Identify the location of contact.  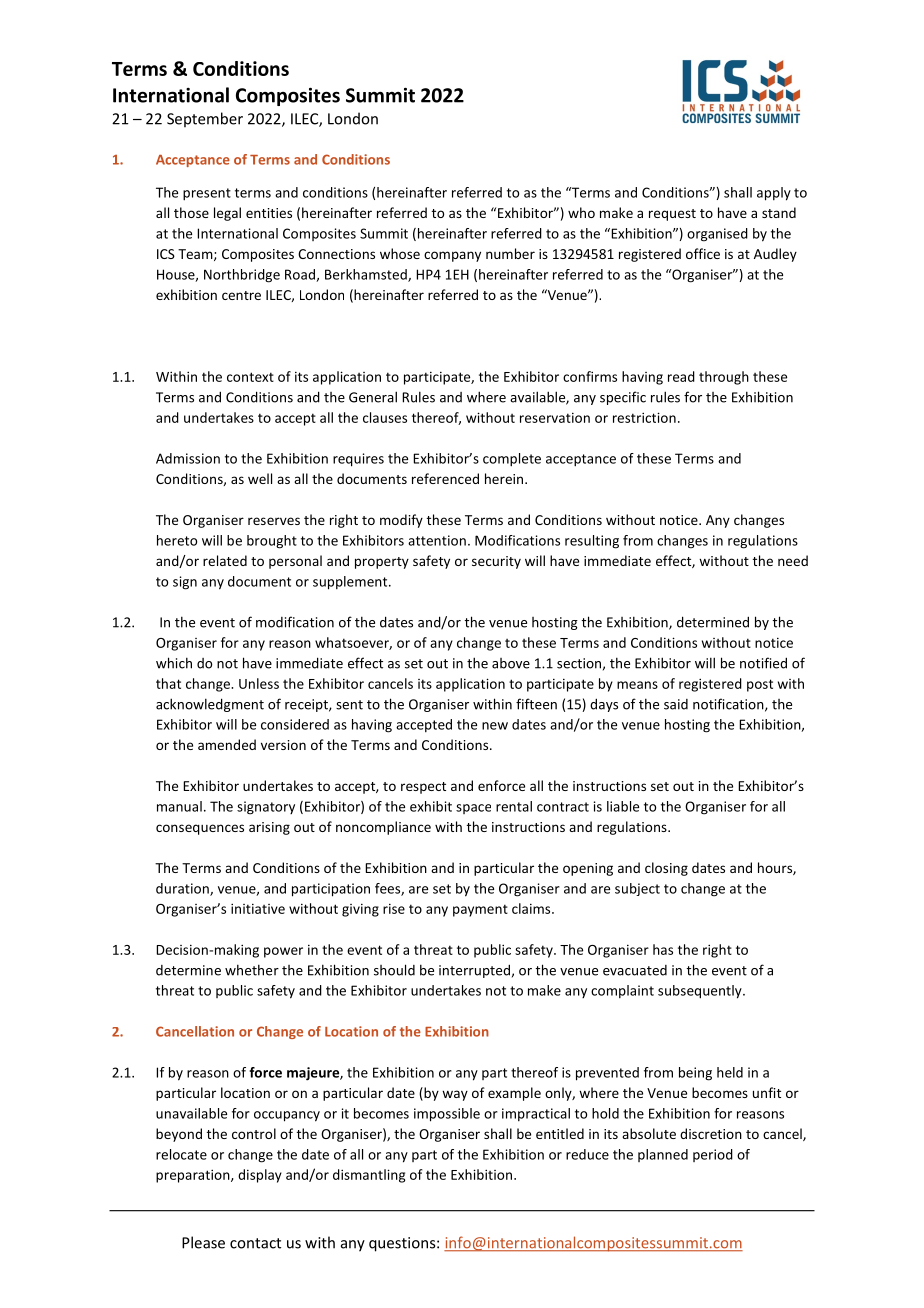
(255, 1243).
